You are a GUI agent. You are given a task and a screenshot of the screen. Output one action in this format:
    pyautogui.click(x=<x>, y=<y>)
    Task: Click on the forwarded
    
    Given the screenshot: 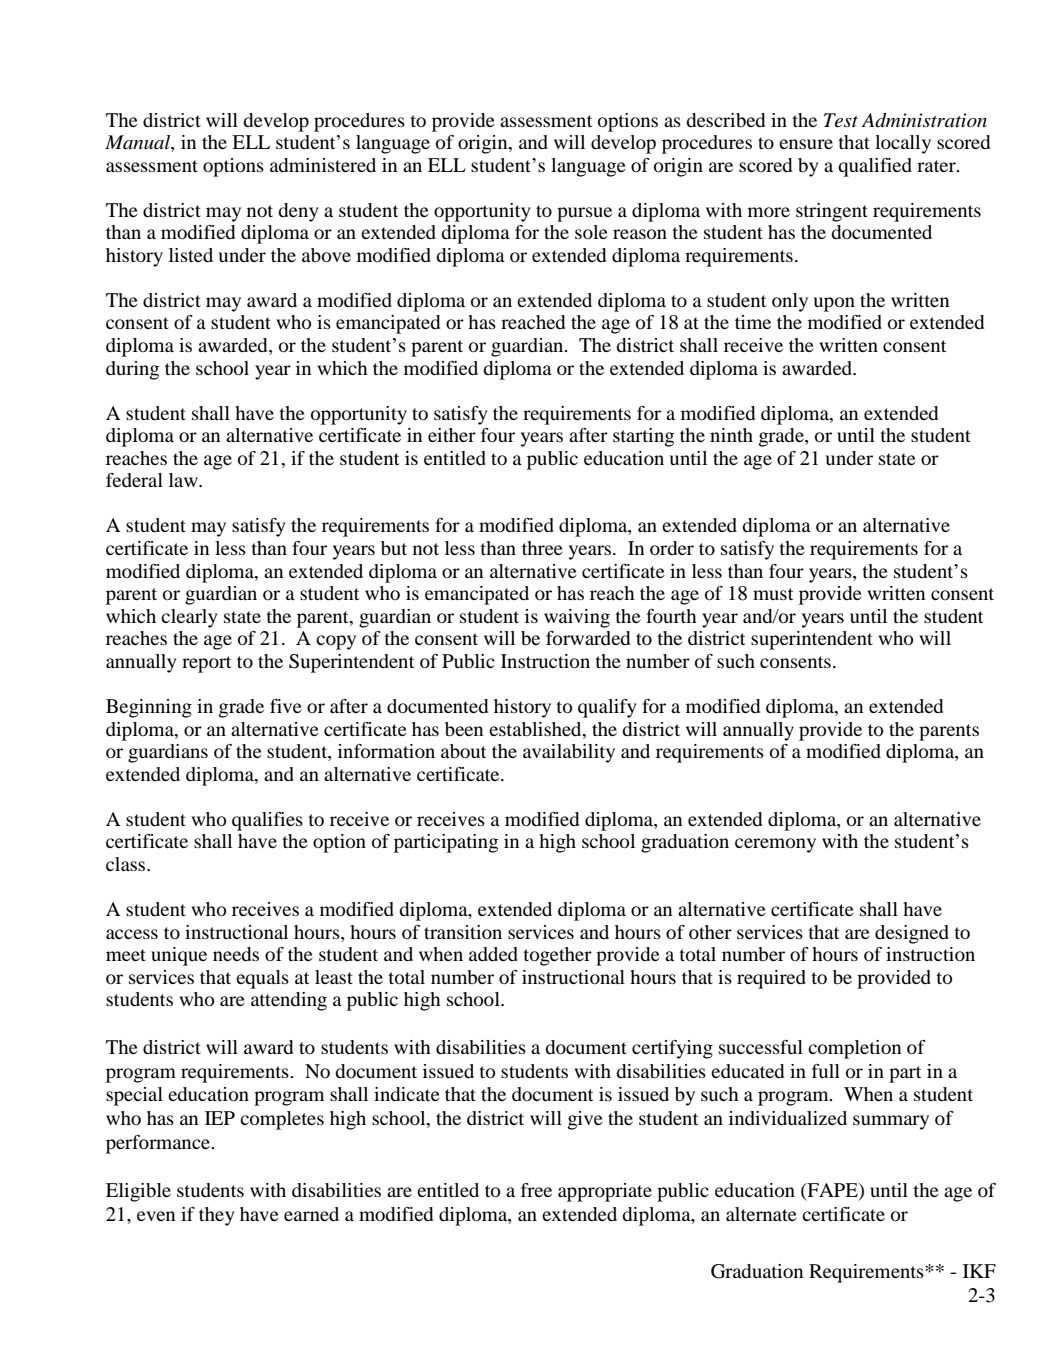 What is the action you would take?
    pyautogui.click(x=588, y=638)
